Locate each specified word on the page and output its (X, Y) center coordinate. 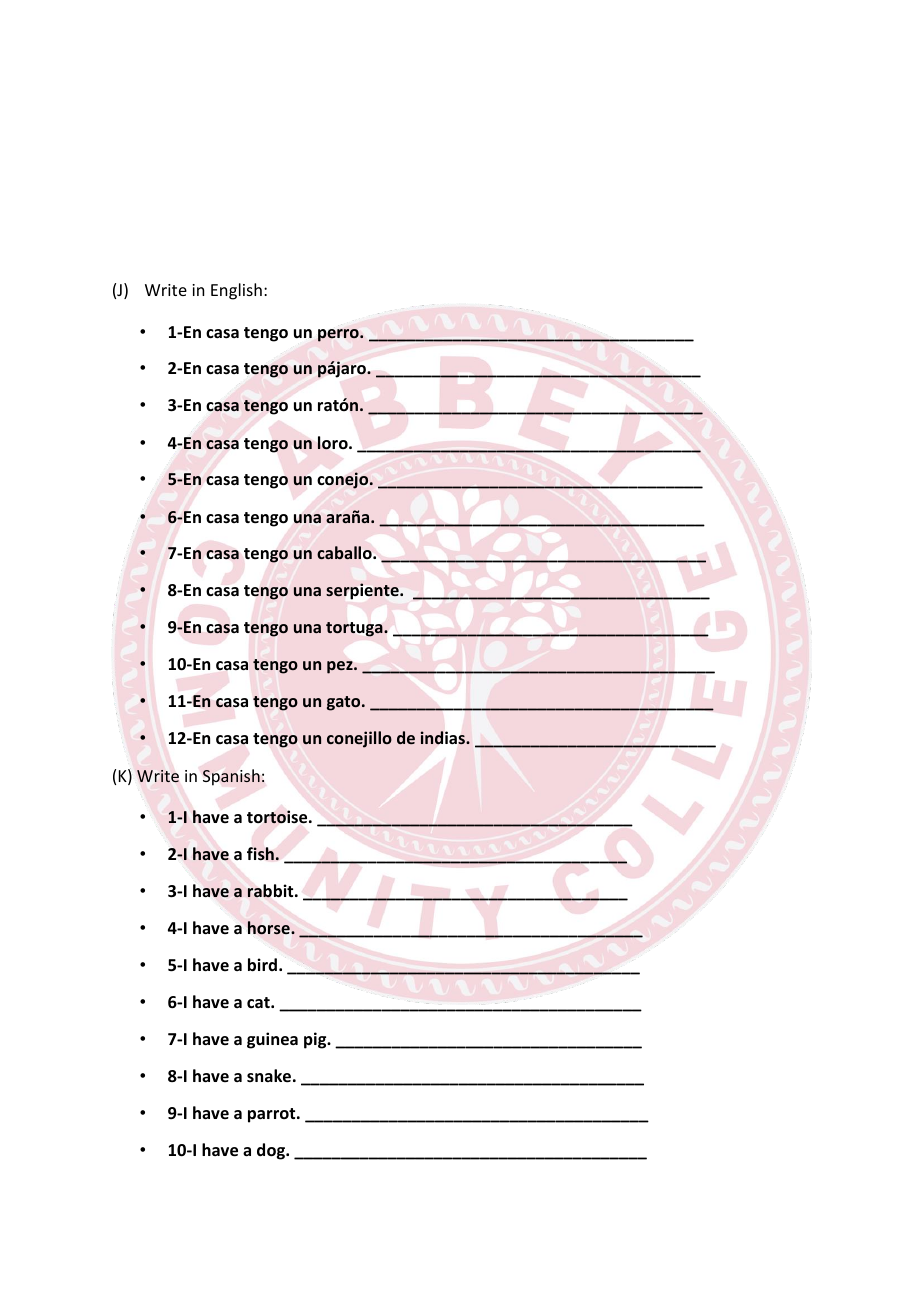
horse (270, 927)
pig (316, 1040)
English (236, 291)
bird (262, 965)
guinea (272, 1040)
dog (272, 1151)
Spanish (231, 777)
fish (260, 854)
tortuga (355, 629)
